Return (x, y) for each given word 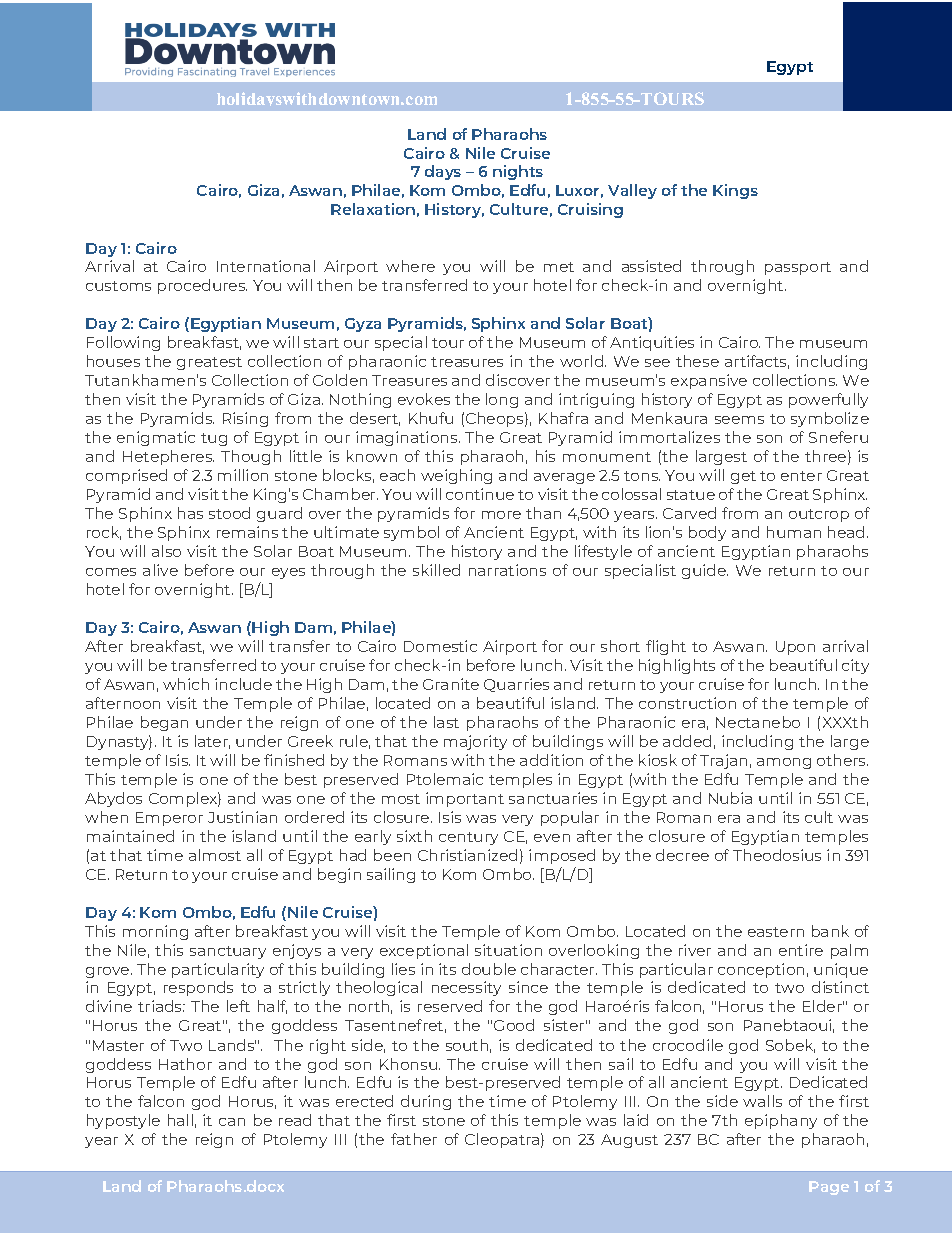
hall (180, 1120)
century (468, 838)
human (794, 532)
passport (798, 268)
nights (518, 172)
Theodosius (777, 855)
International (266, 266)
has (190, 513)
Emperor (169, 819)
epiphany (781, 1121)
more (501, 515)
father (414, 1139)
